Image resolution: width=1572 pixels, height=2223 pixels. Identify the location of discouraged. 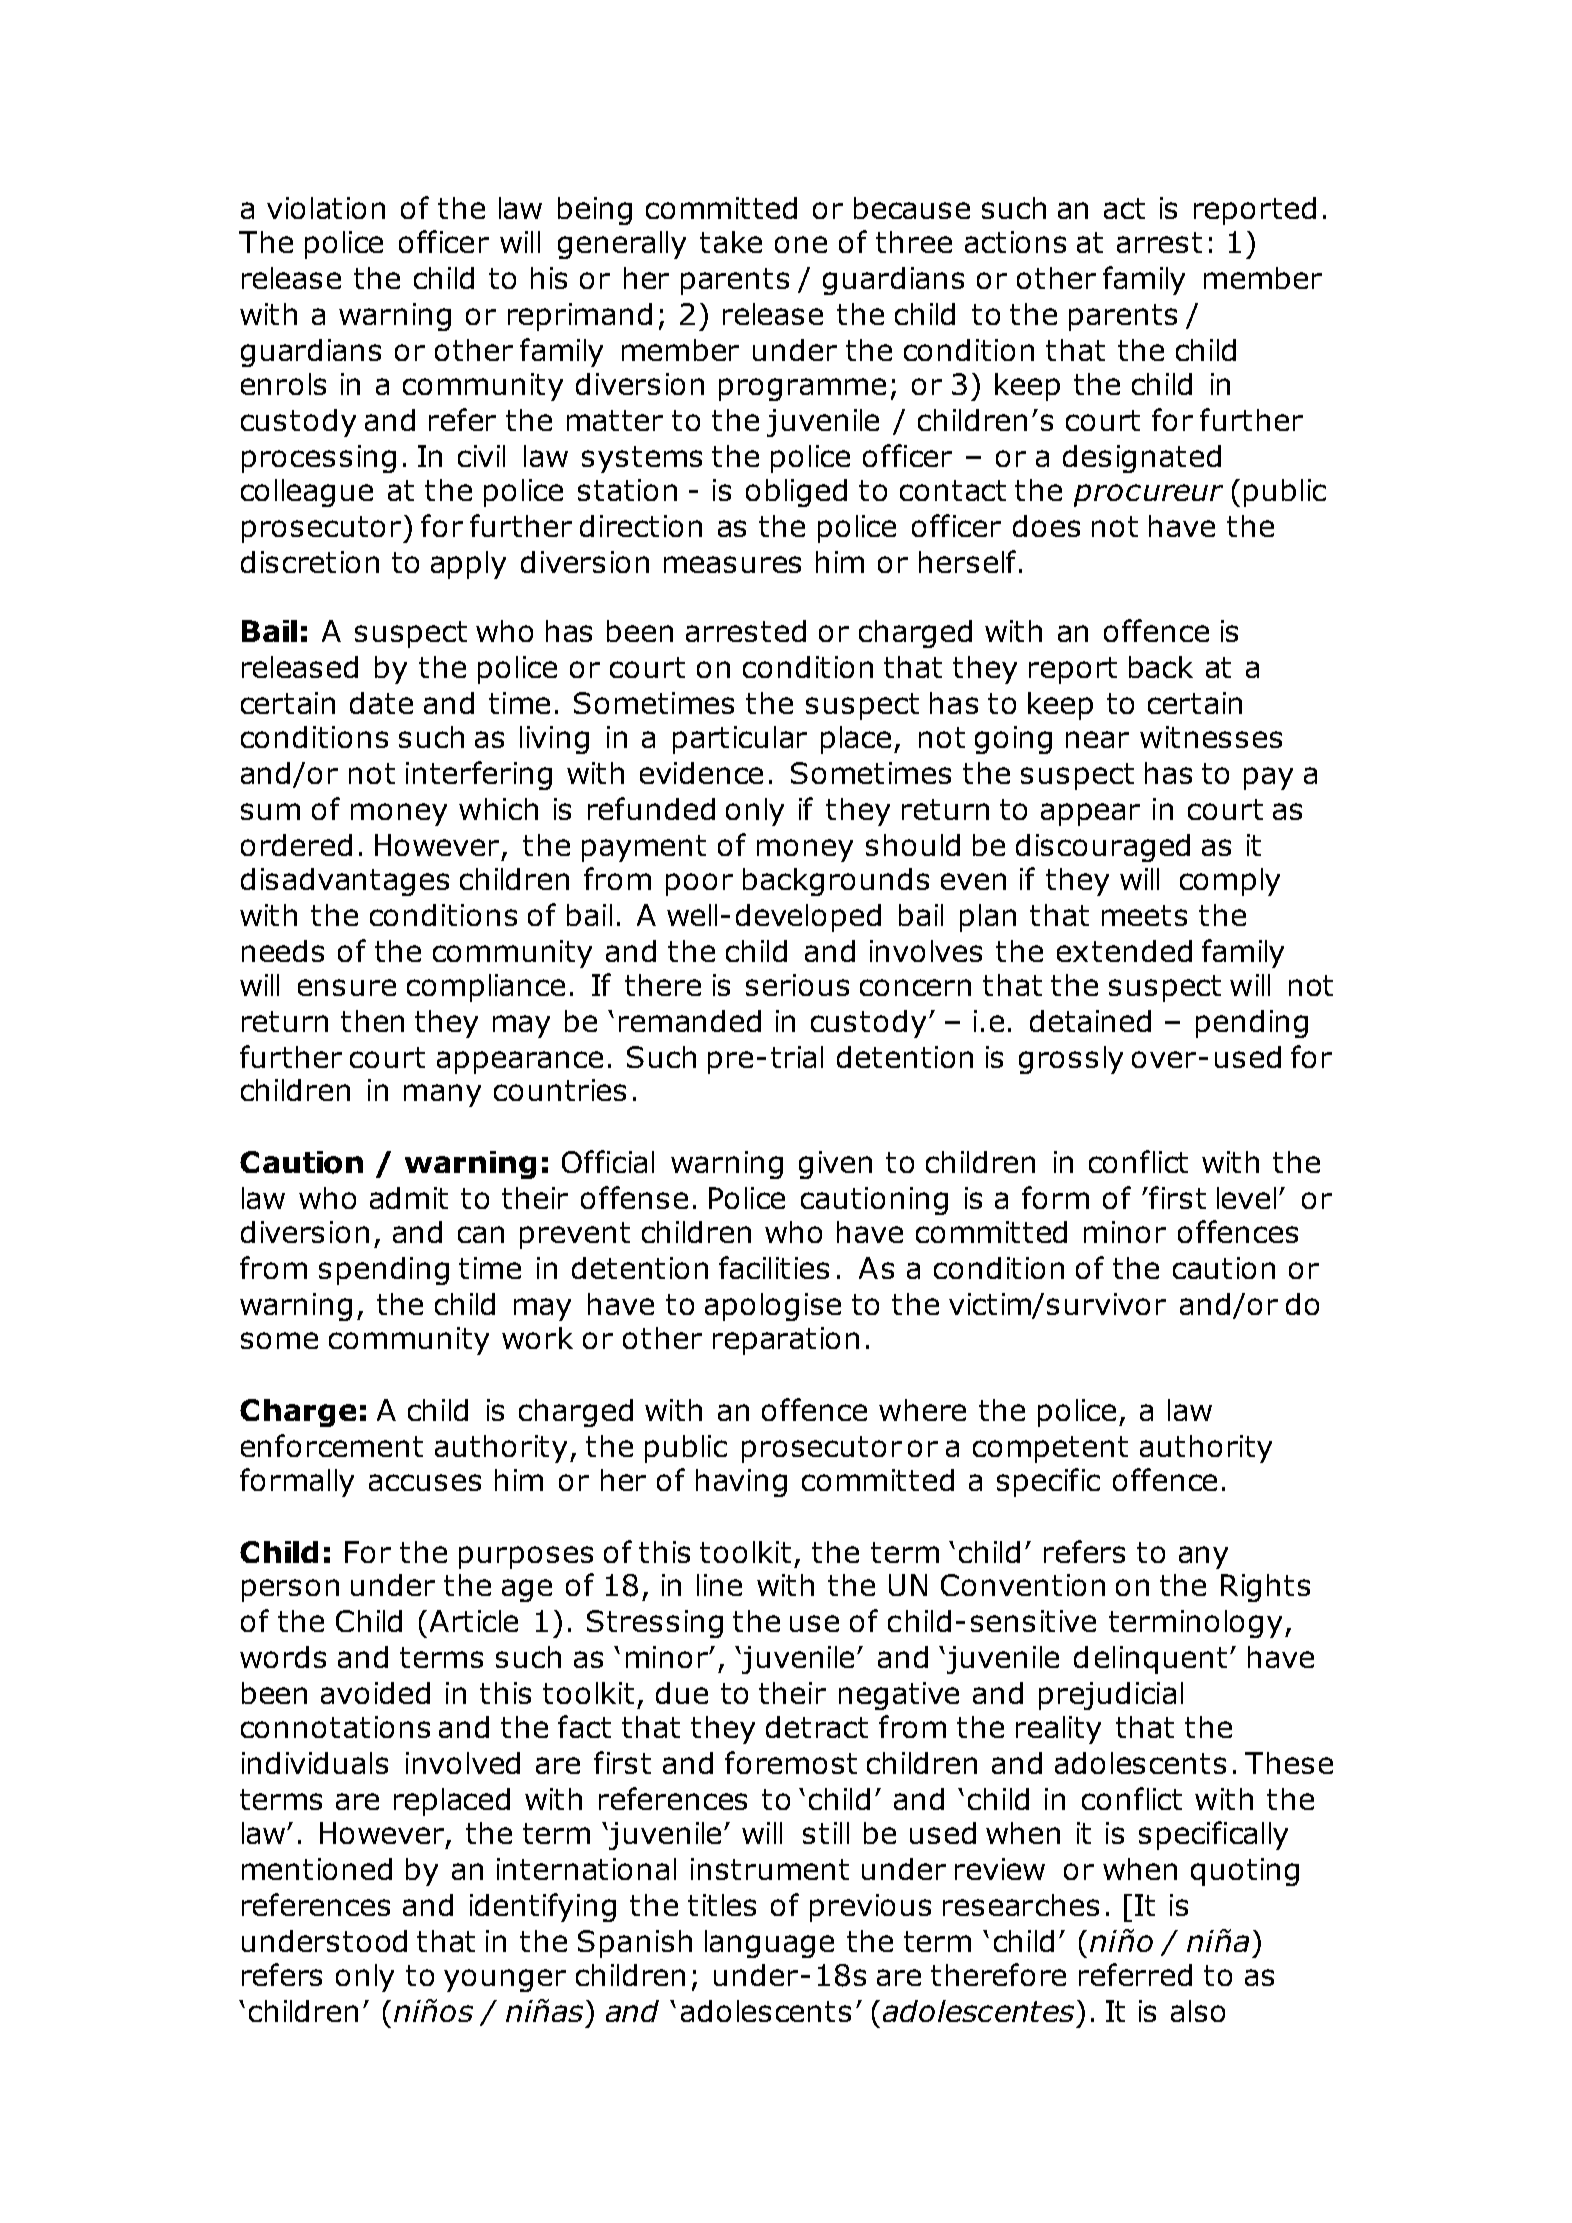
(1103, 848).
